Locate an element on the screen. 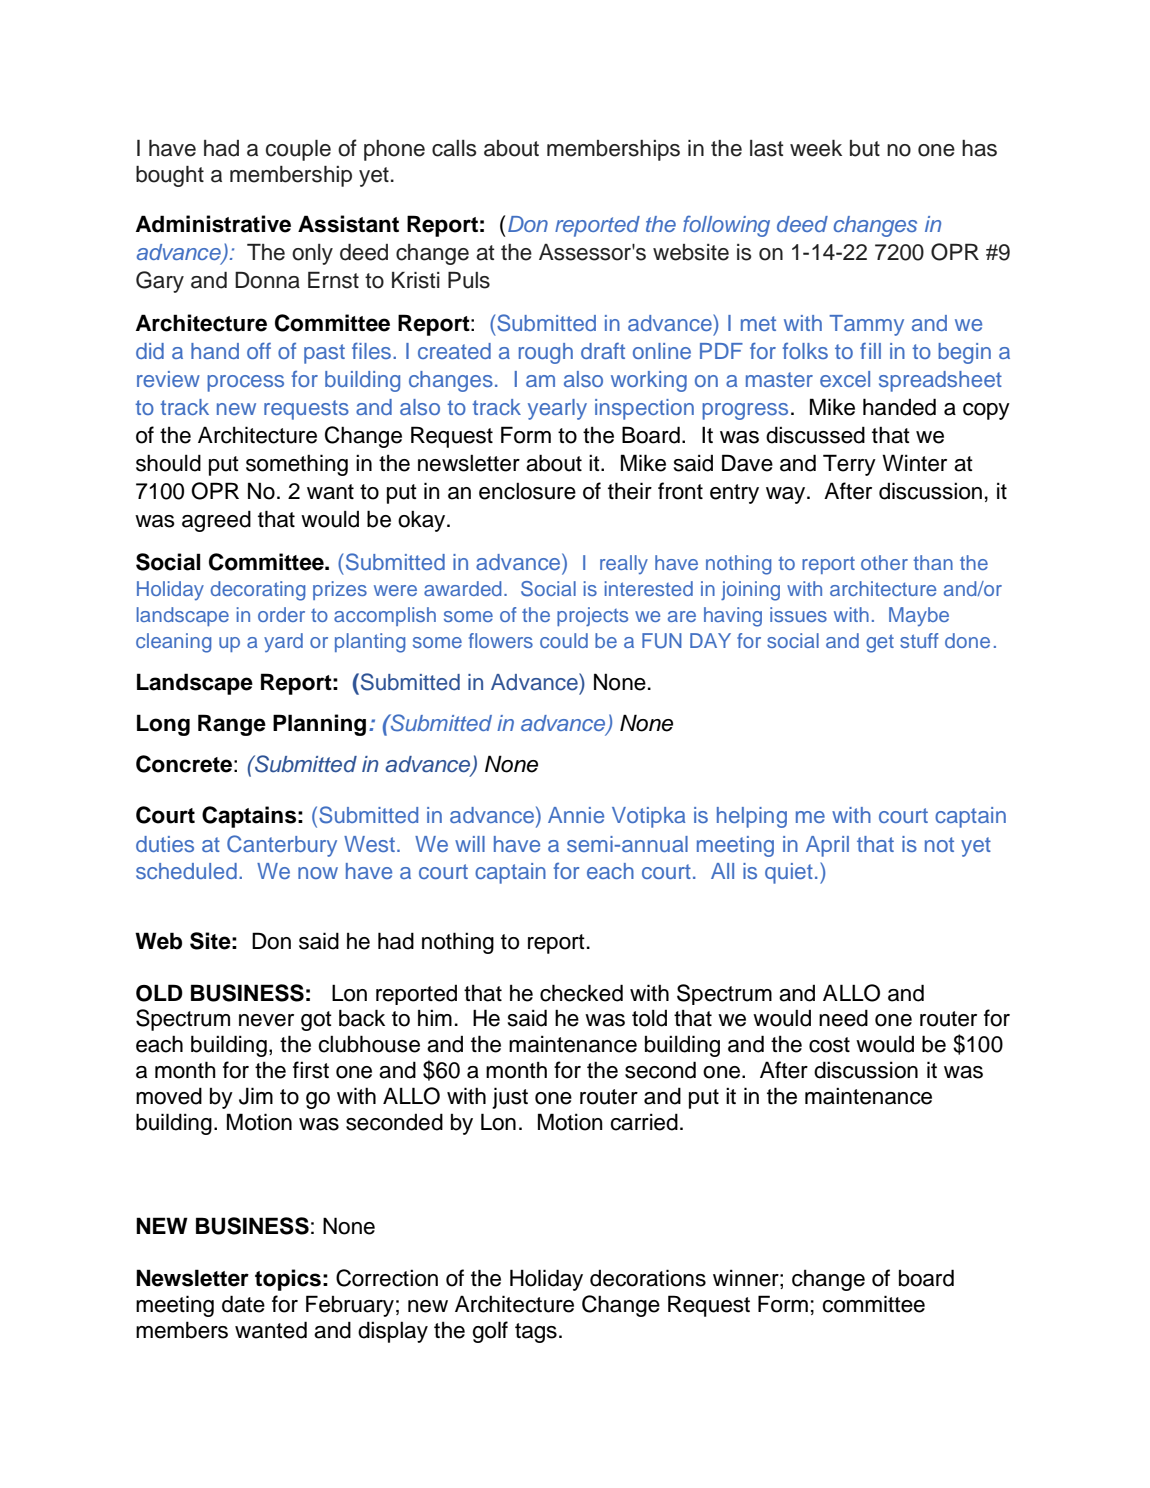 This screenshot has width=1150, height=1488. but is located at coordinates (865, 148).
